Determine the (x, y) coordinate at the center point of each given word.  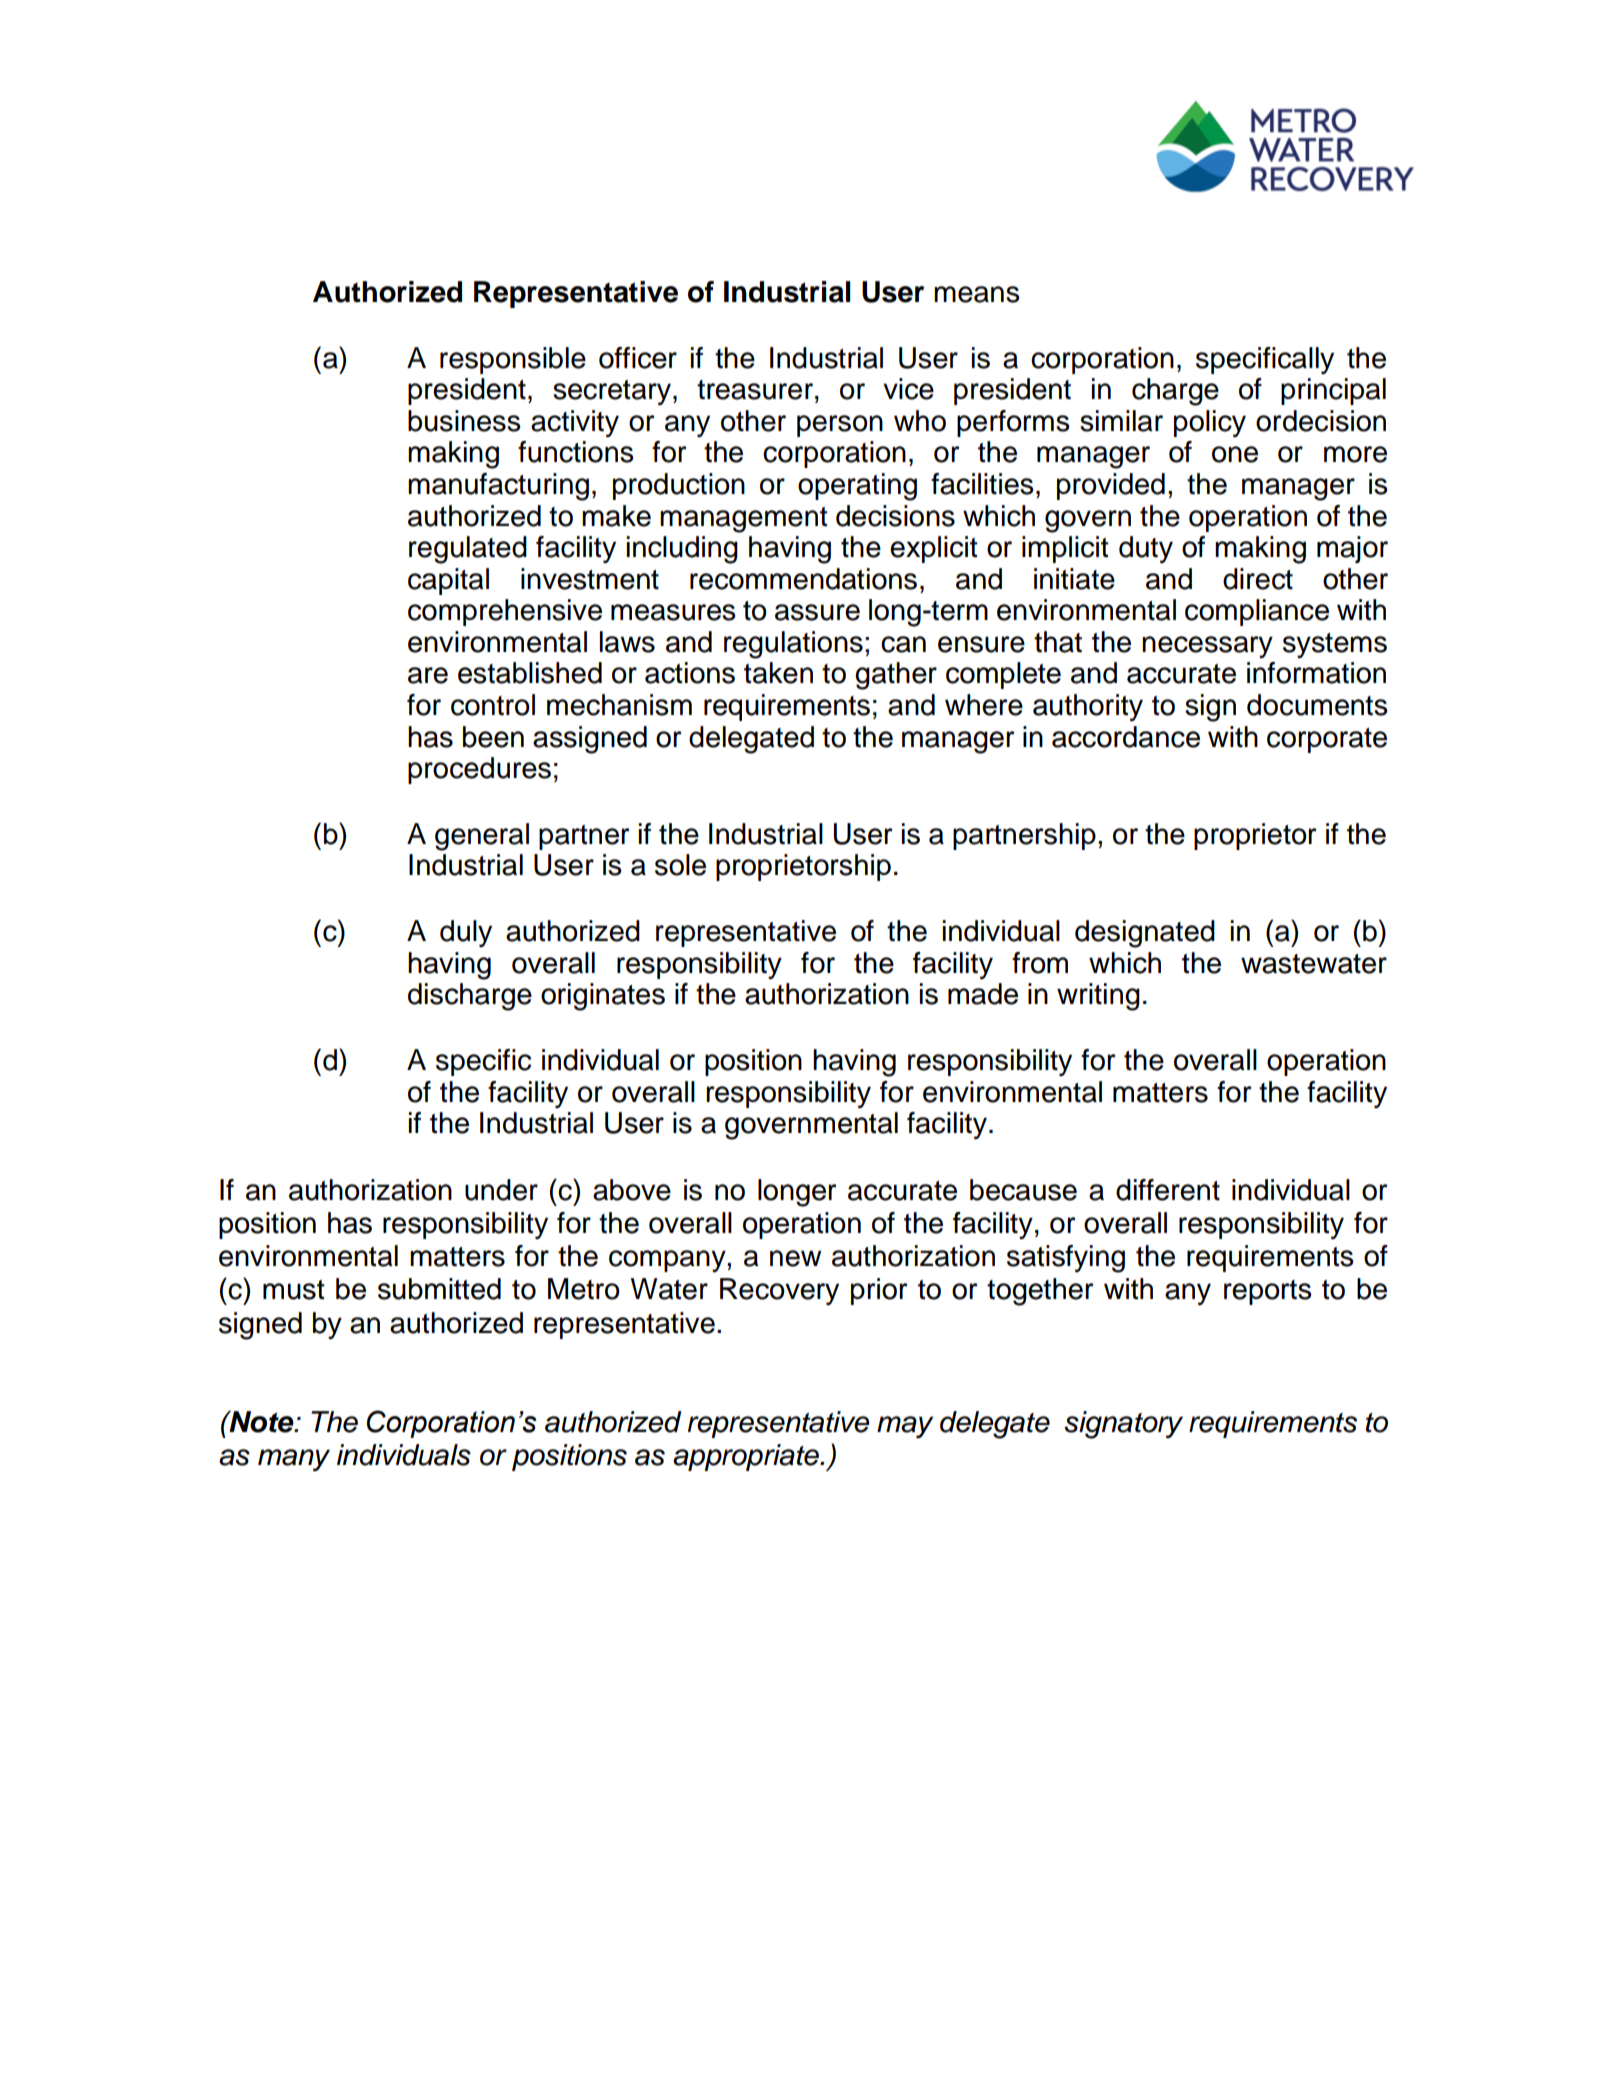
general (482, 837)
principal (1333, 391)
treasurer (756, 390)
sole (680, 865)
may (905, 1427)
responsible (513, 360)
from (1040, 963)
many (294, 1460)
